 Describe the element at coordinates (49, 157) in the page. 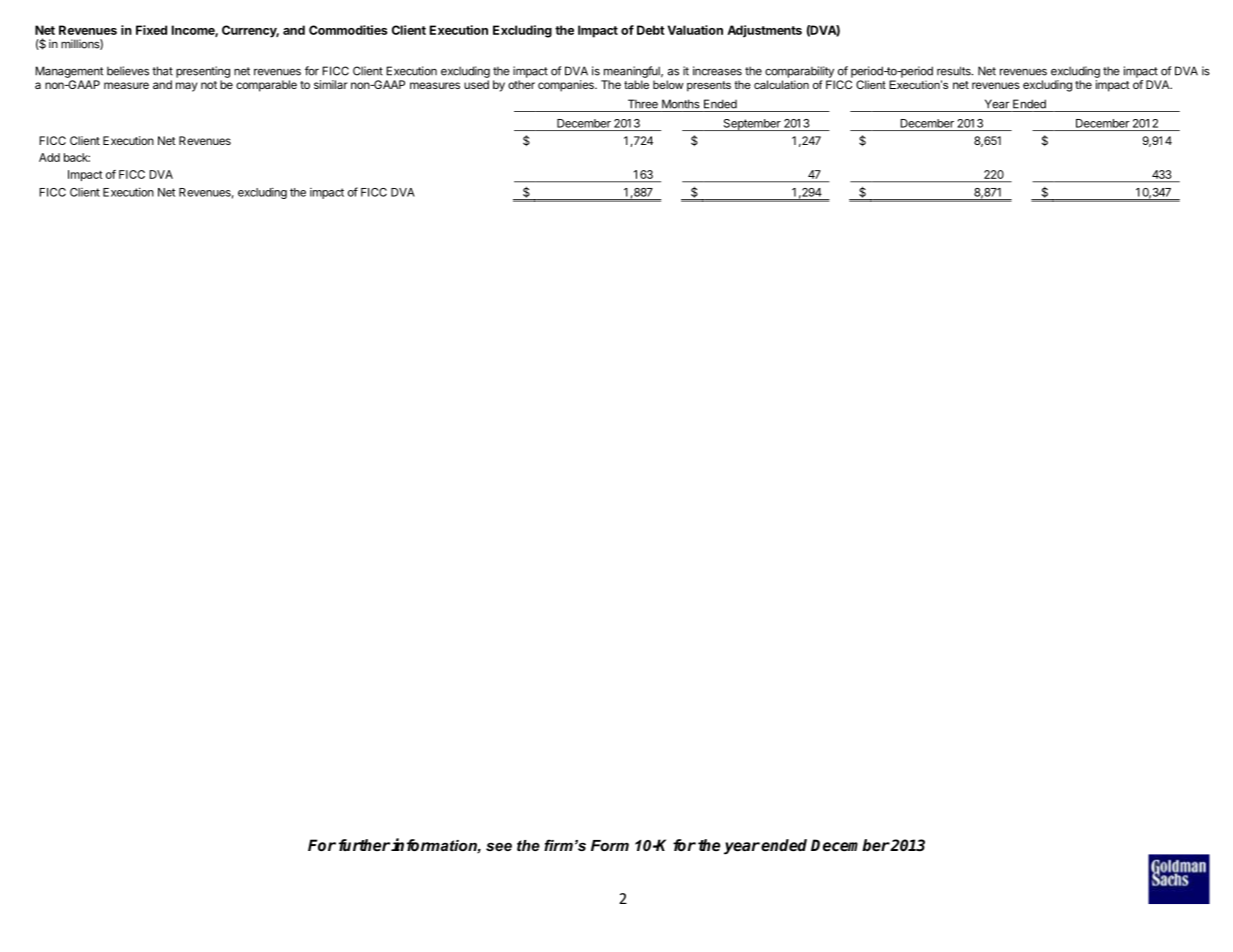

I see `Add` at that location.
